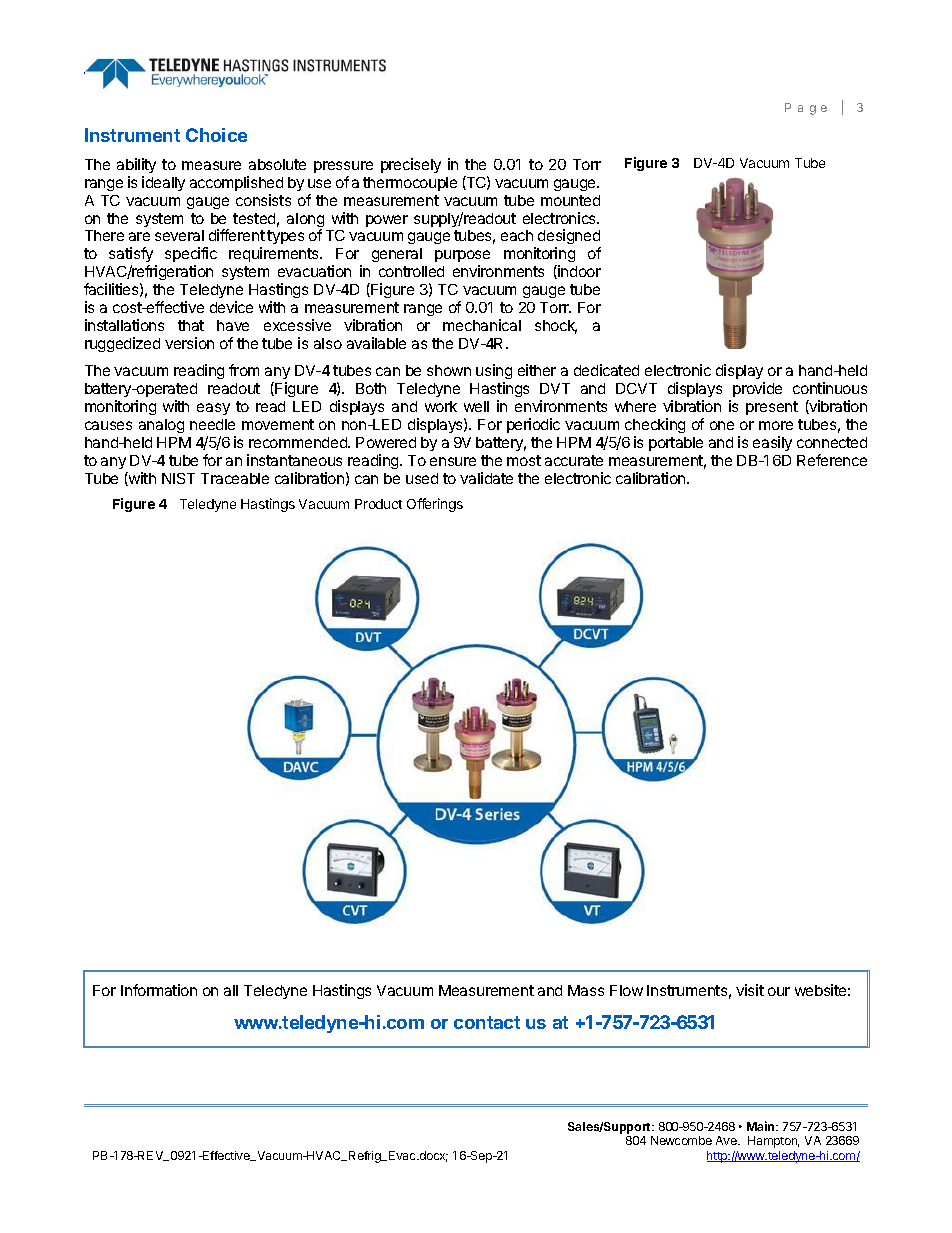 This image has width=952, height=1233. Describe the element at coordinates (178, 478) in the image. I see `NIST` at that location.
